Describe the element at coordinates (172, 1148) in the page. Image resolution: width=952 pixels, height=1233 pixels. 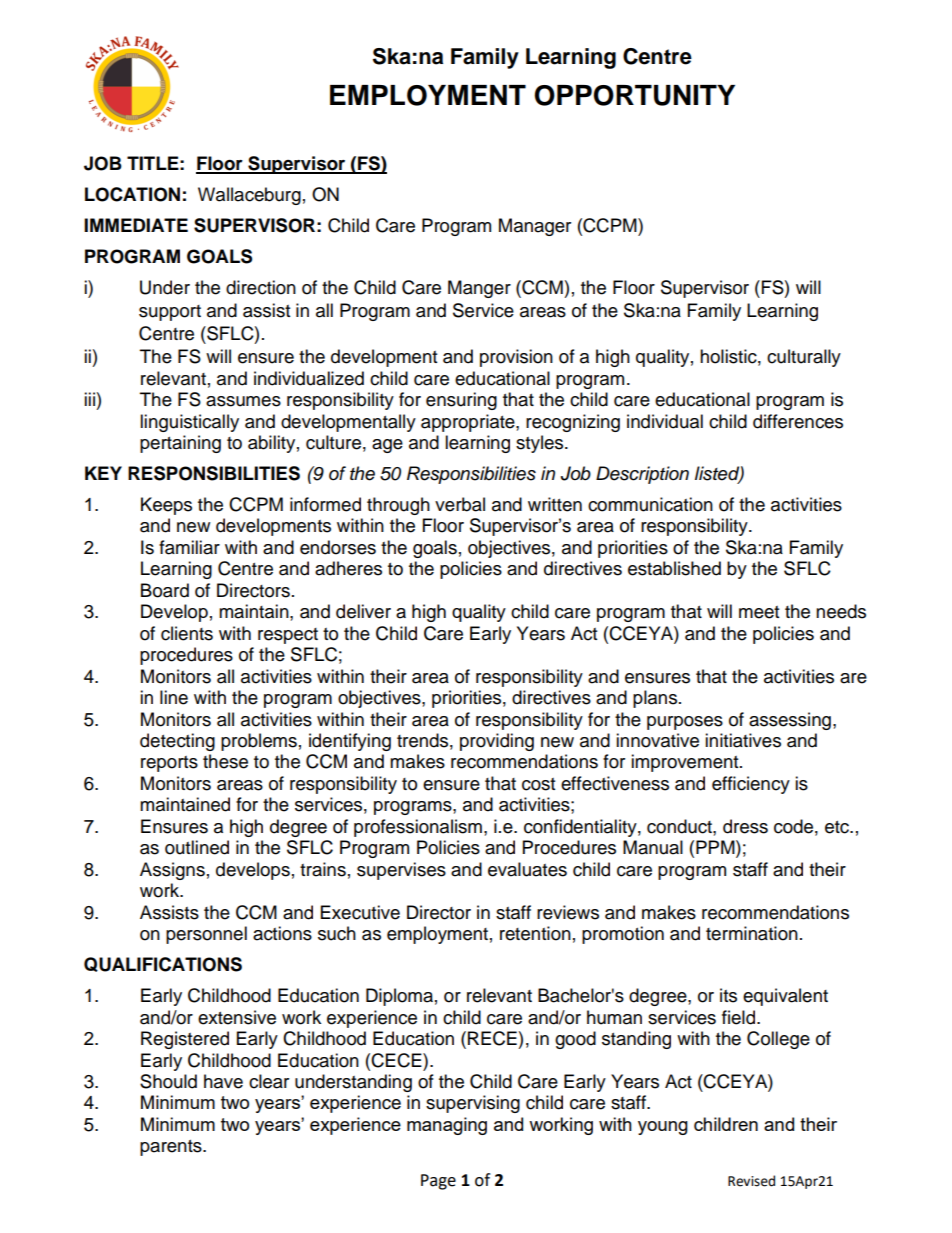
I see `parents` at that location.
